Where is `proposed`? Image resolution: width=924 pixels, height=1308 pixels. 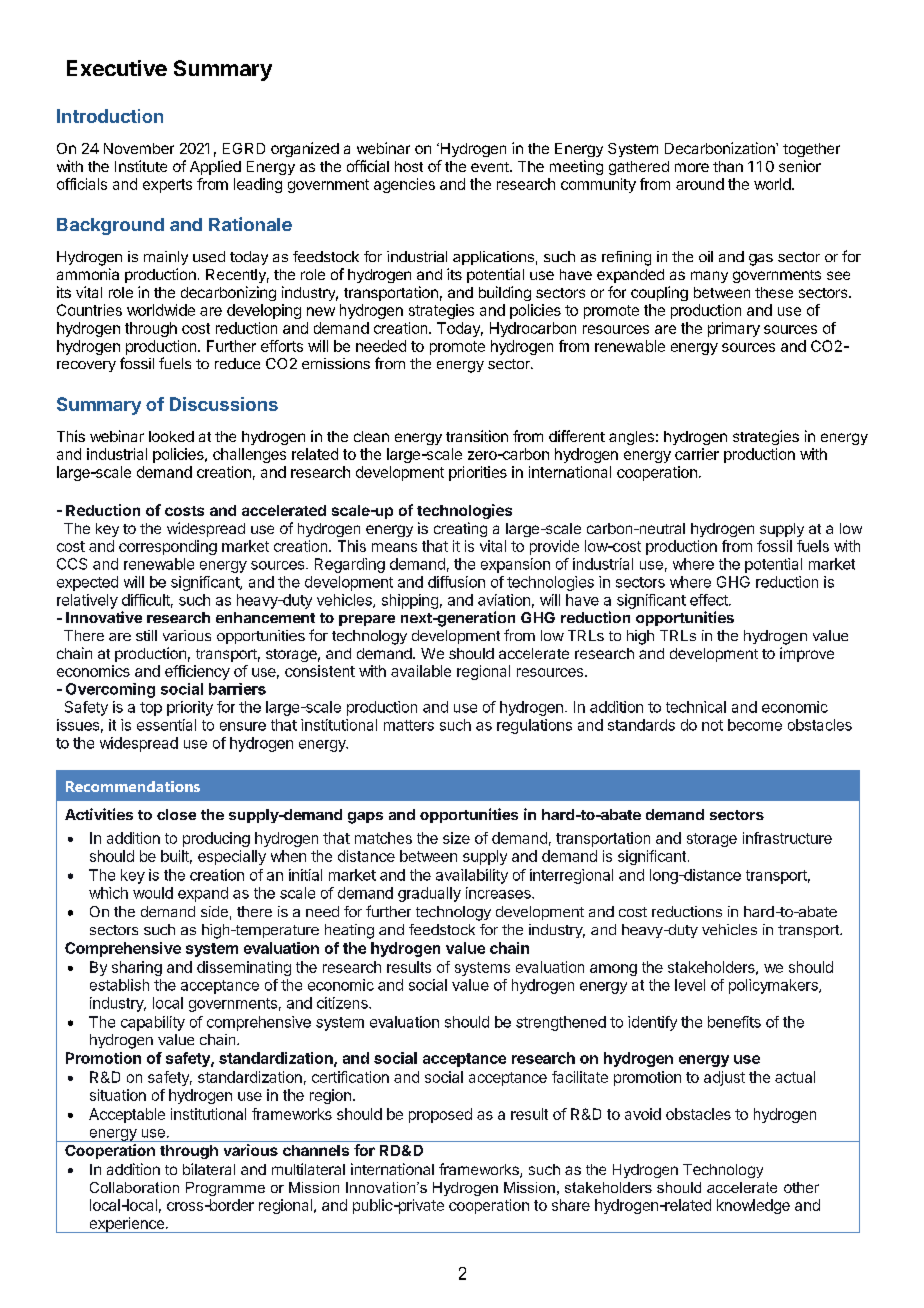 proposed is located at coordinates (440, 1115).
